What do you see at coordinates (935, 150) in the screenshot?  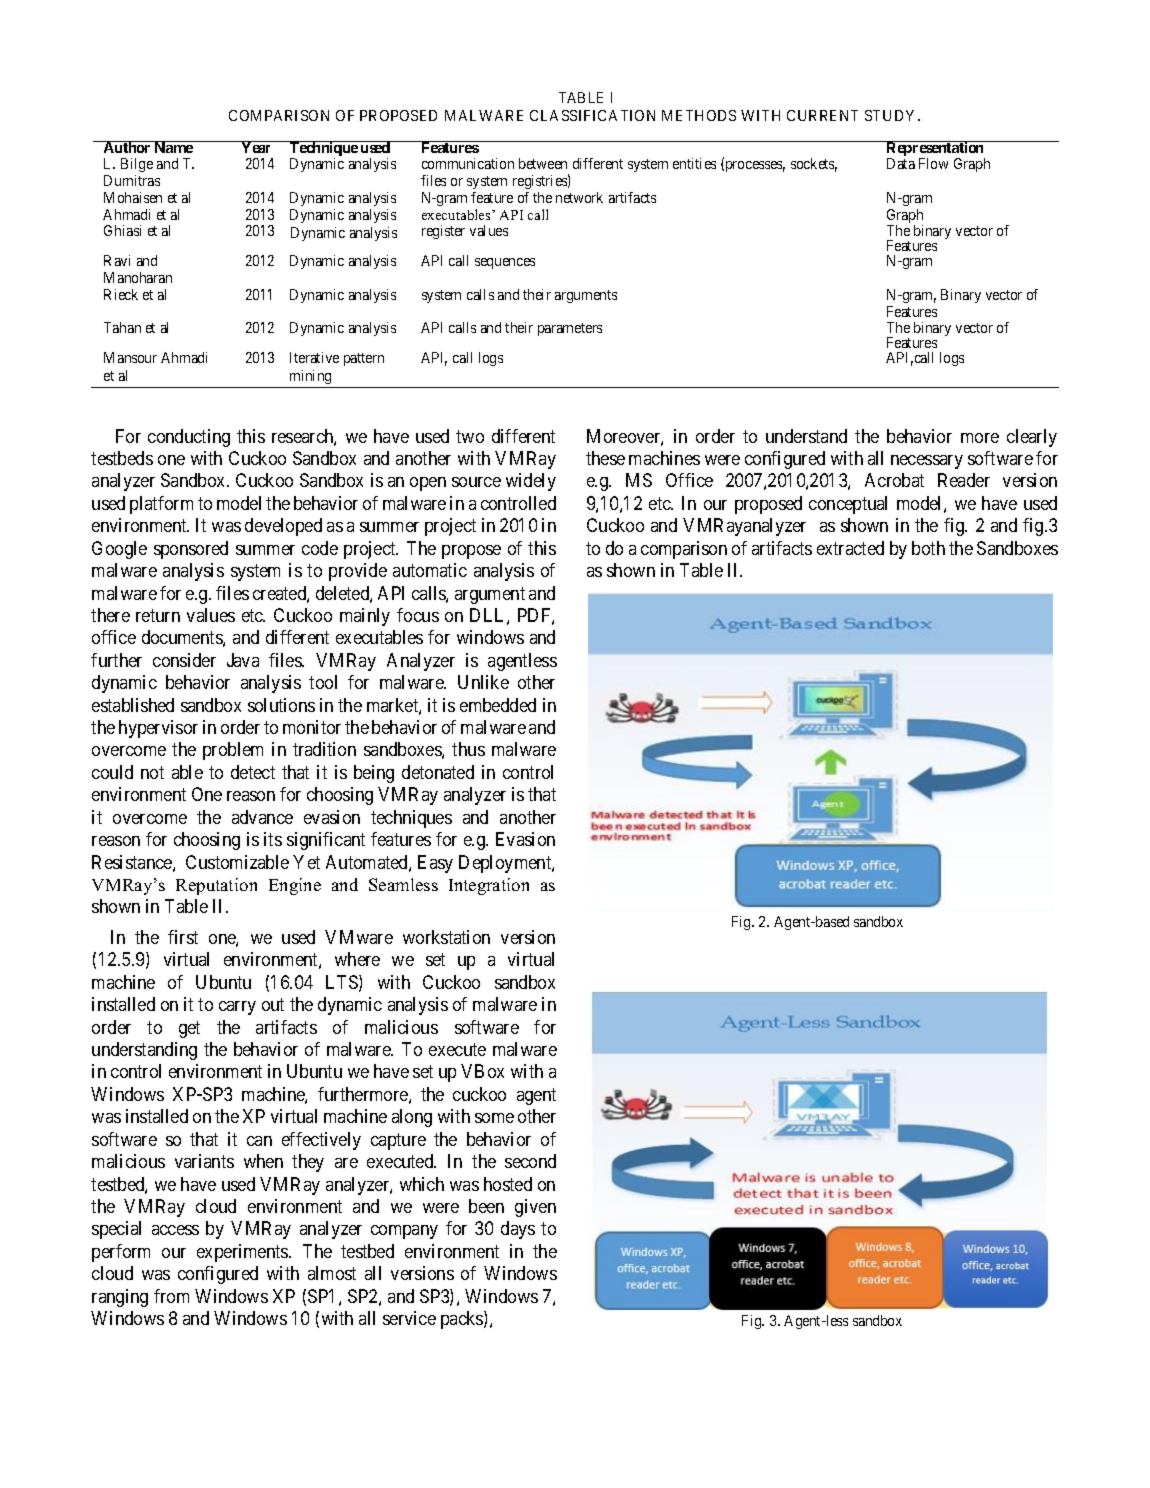 I see `Representation` at bounding box center [935, 150].
